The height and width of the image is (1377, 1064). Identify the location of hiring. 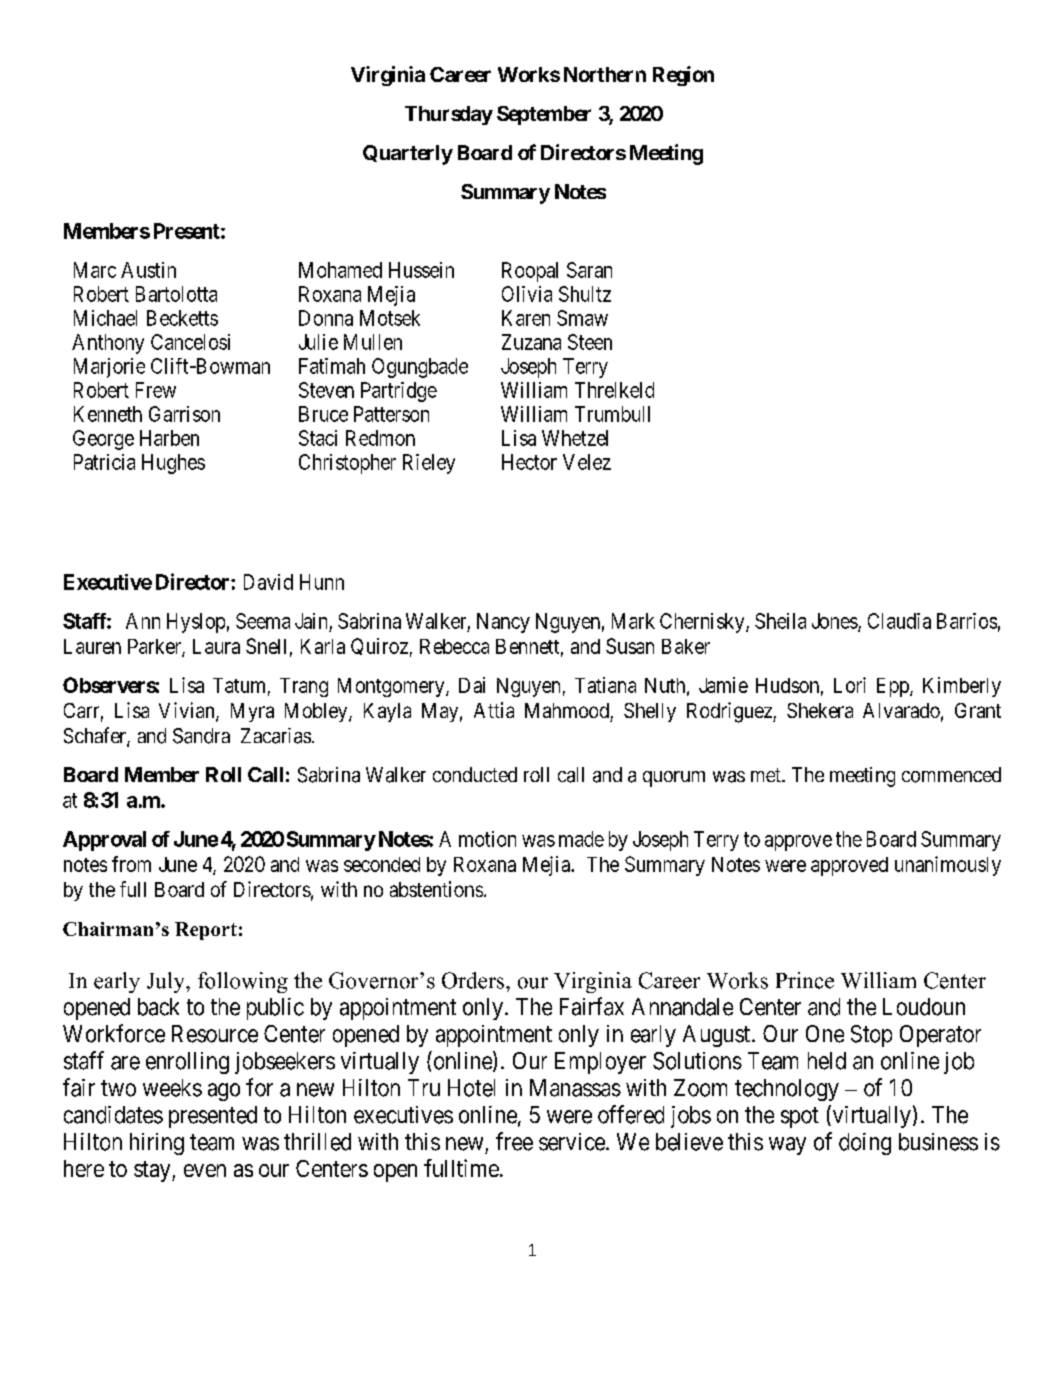
(157, 1144).
